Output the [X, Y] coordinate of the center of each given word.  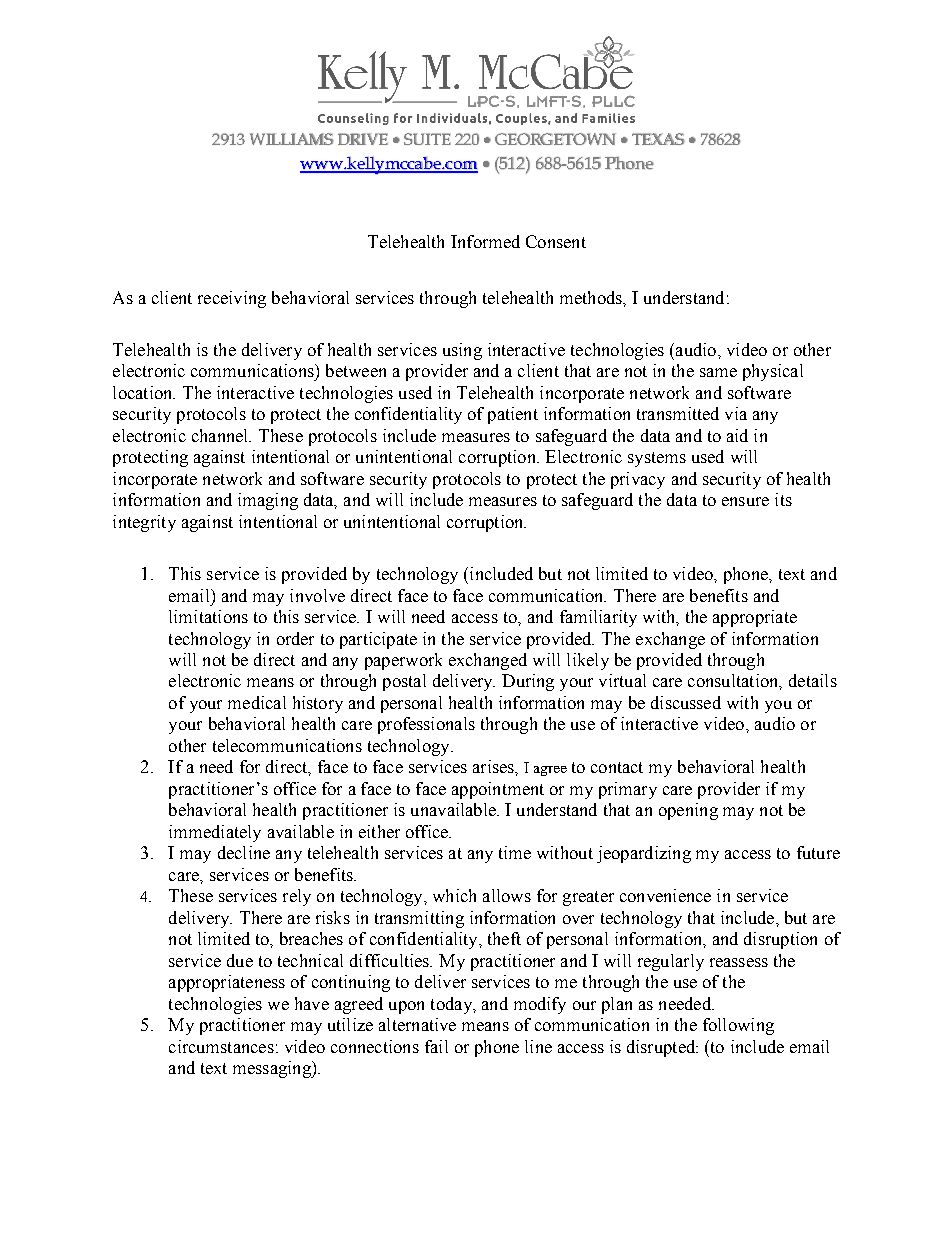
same [718, 372]
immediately [215, 833]
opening [688, 811]
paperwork [403, 661]
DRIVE [363, 139]
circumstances [221, 1046]
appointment [498, 790]
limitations [208, 616]
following [738, 1026]
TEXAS [658, 139]
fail [436, 1046]
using [462, 351]
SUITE [427, 139]
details [813, 680]
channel [221, 435]
